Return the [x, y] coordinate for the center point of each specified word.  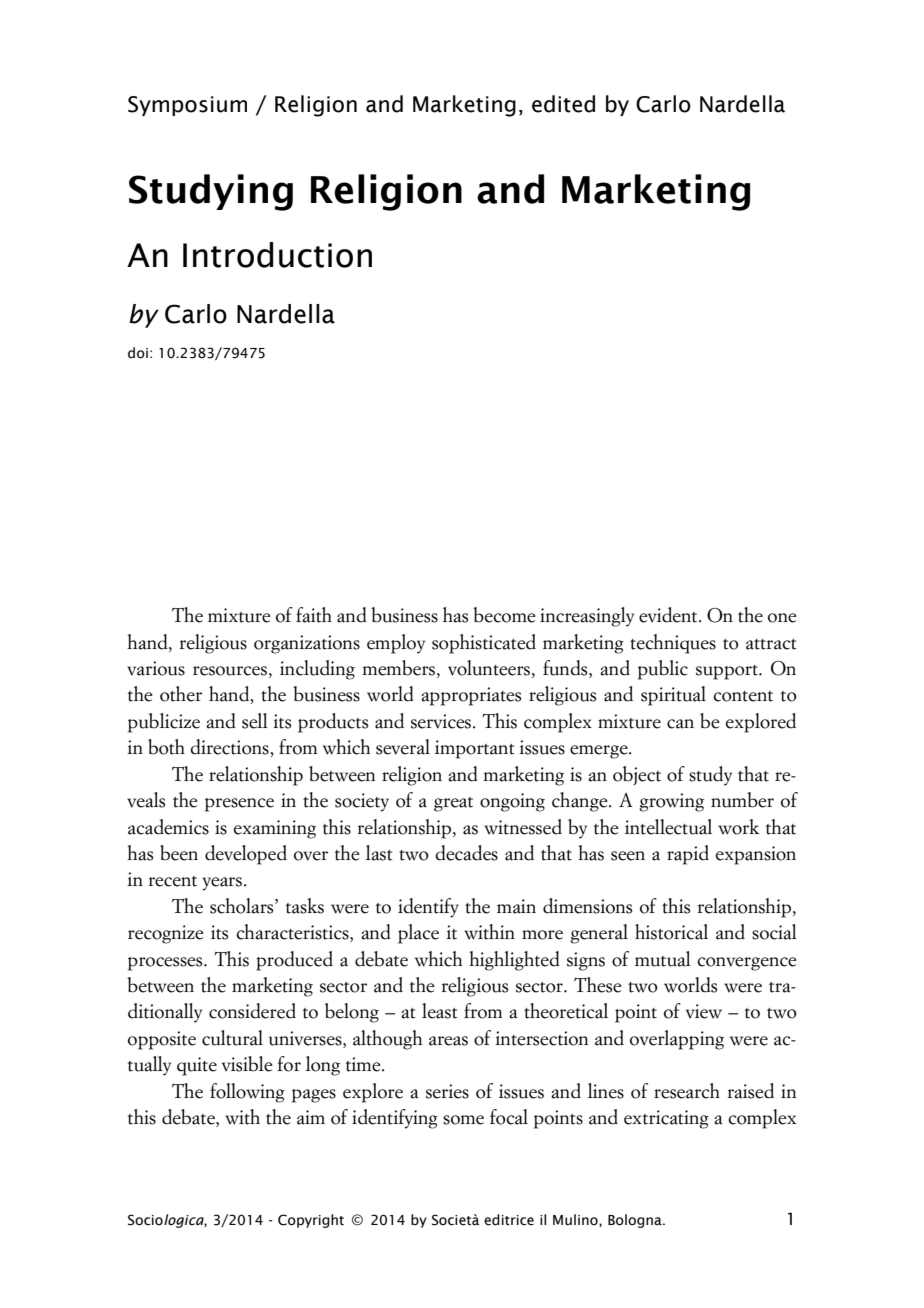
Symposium [187, 106]
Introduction [277, 255]
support [728, 672]
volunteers [489, 668]
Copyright [311, 1221]
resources [230, 671]
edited [563, 104]
